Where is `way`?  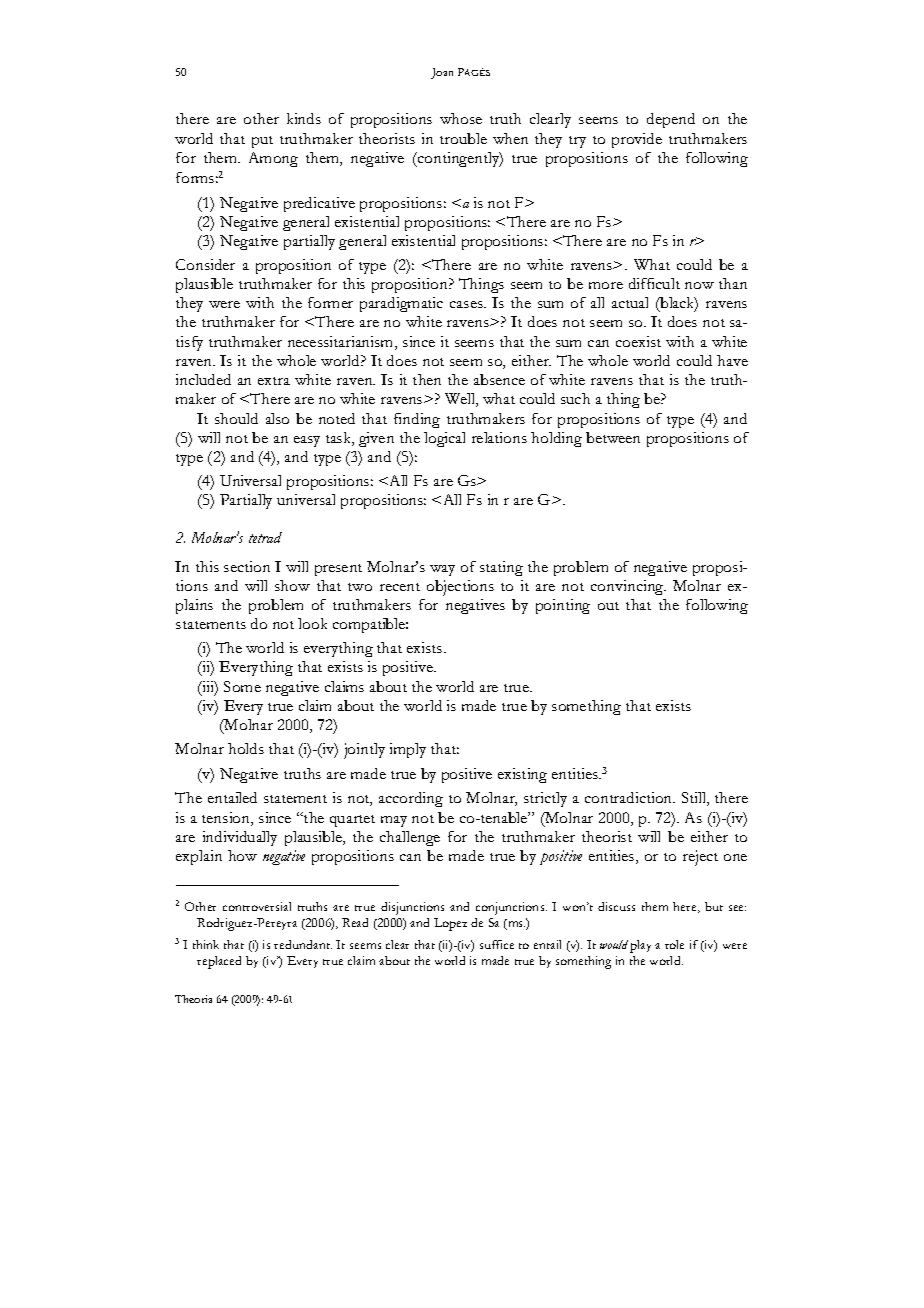
way is located at coordinates (442, 570).
